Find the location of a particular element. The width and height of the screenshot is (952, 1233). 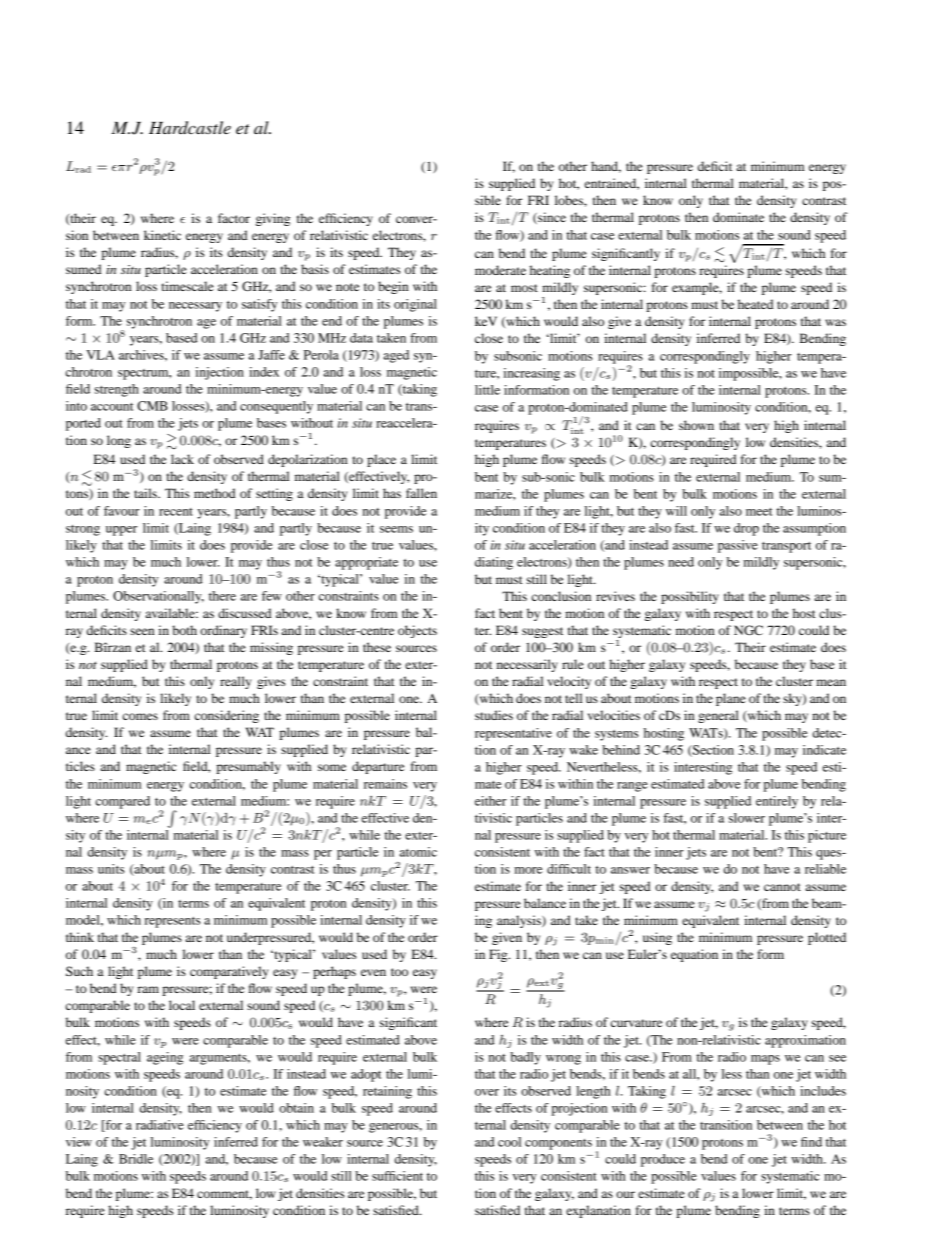

moderate is located at coordinates (500, 270).
